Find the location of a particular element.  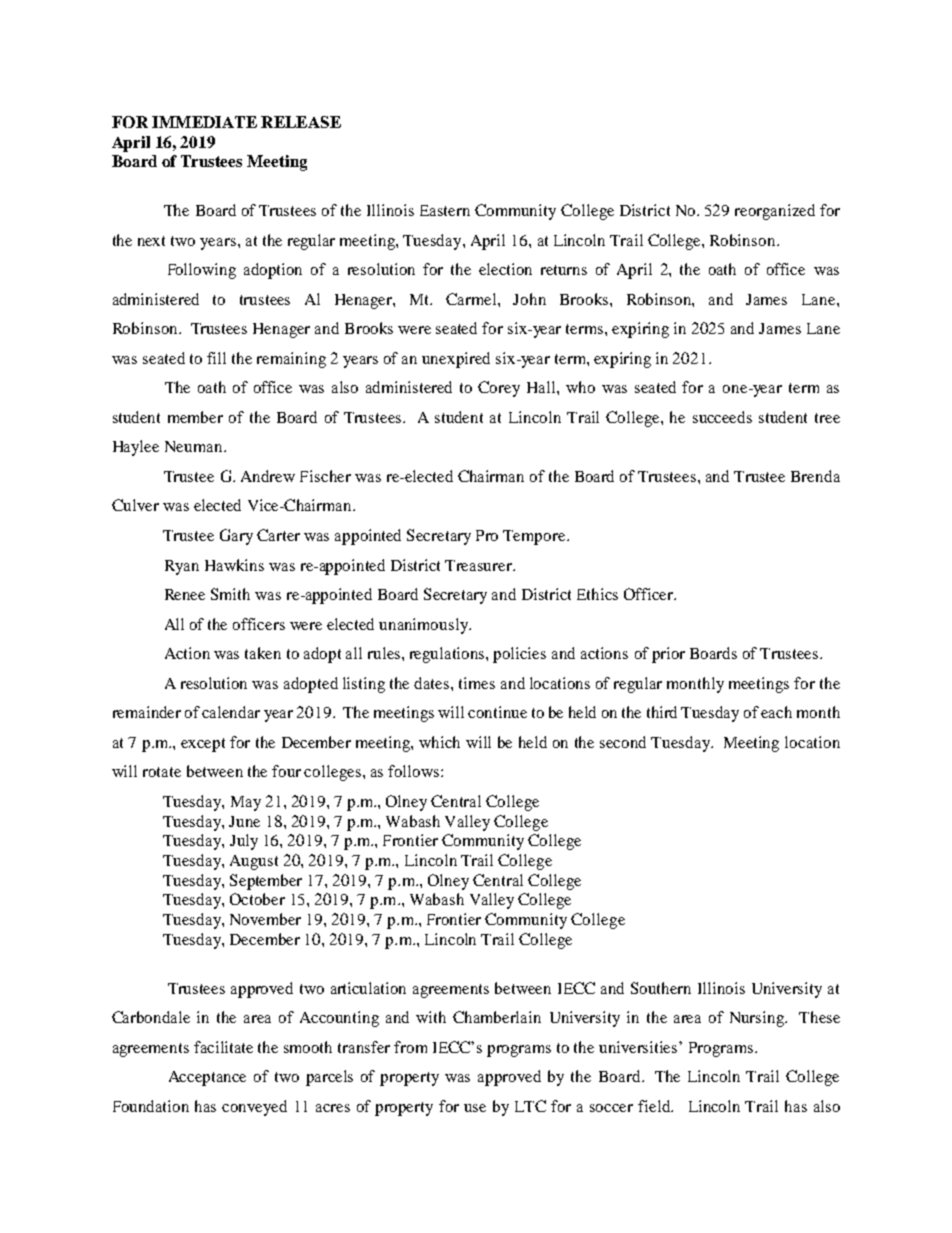

prior is located at coordinates (668, 655).
